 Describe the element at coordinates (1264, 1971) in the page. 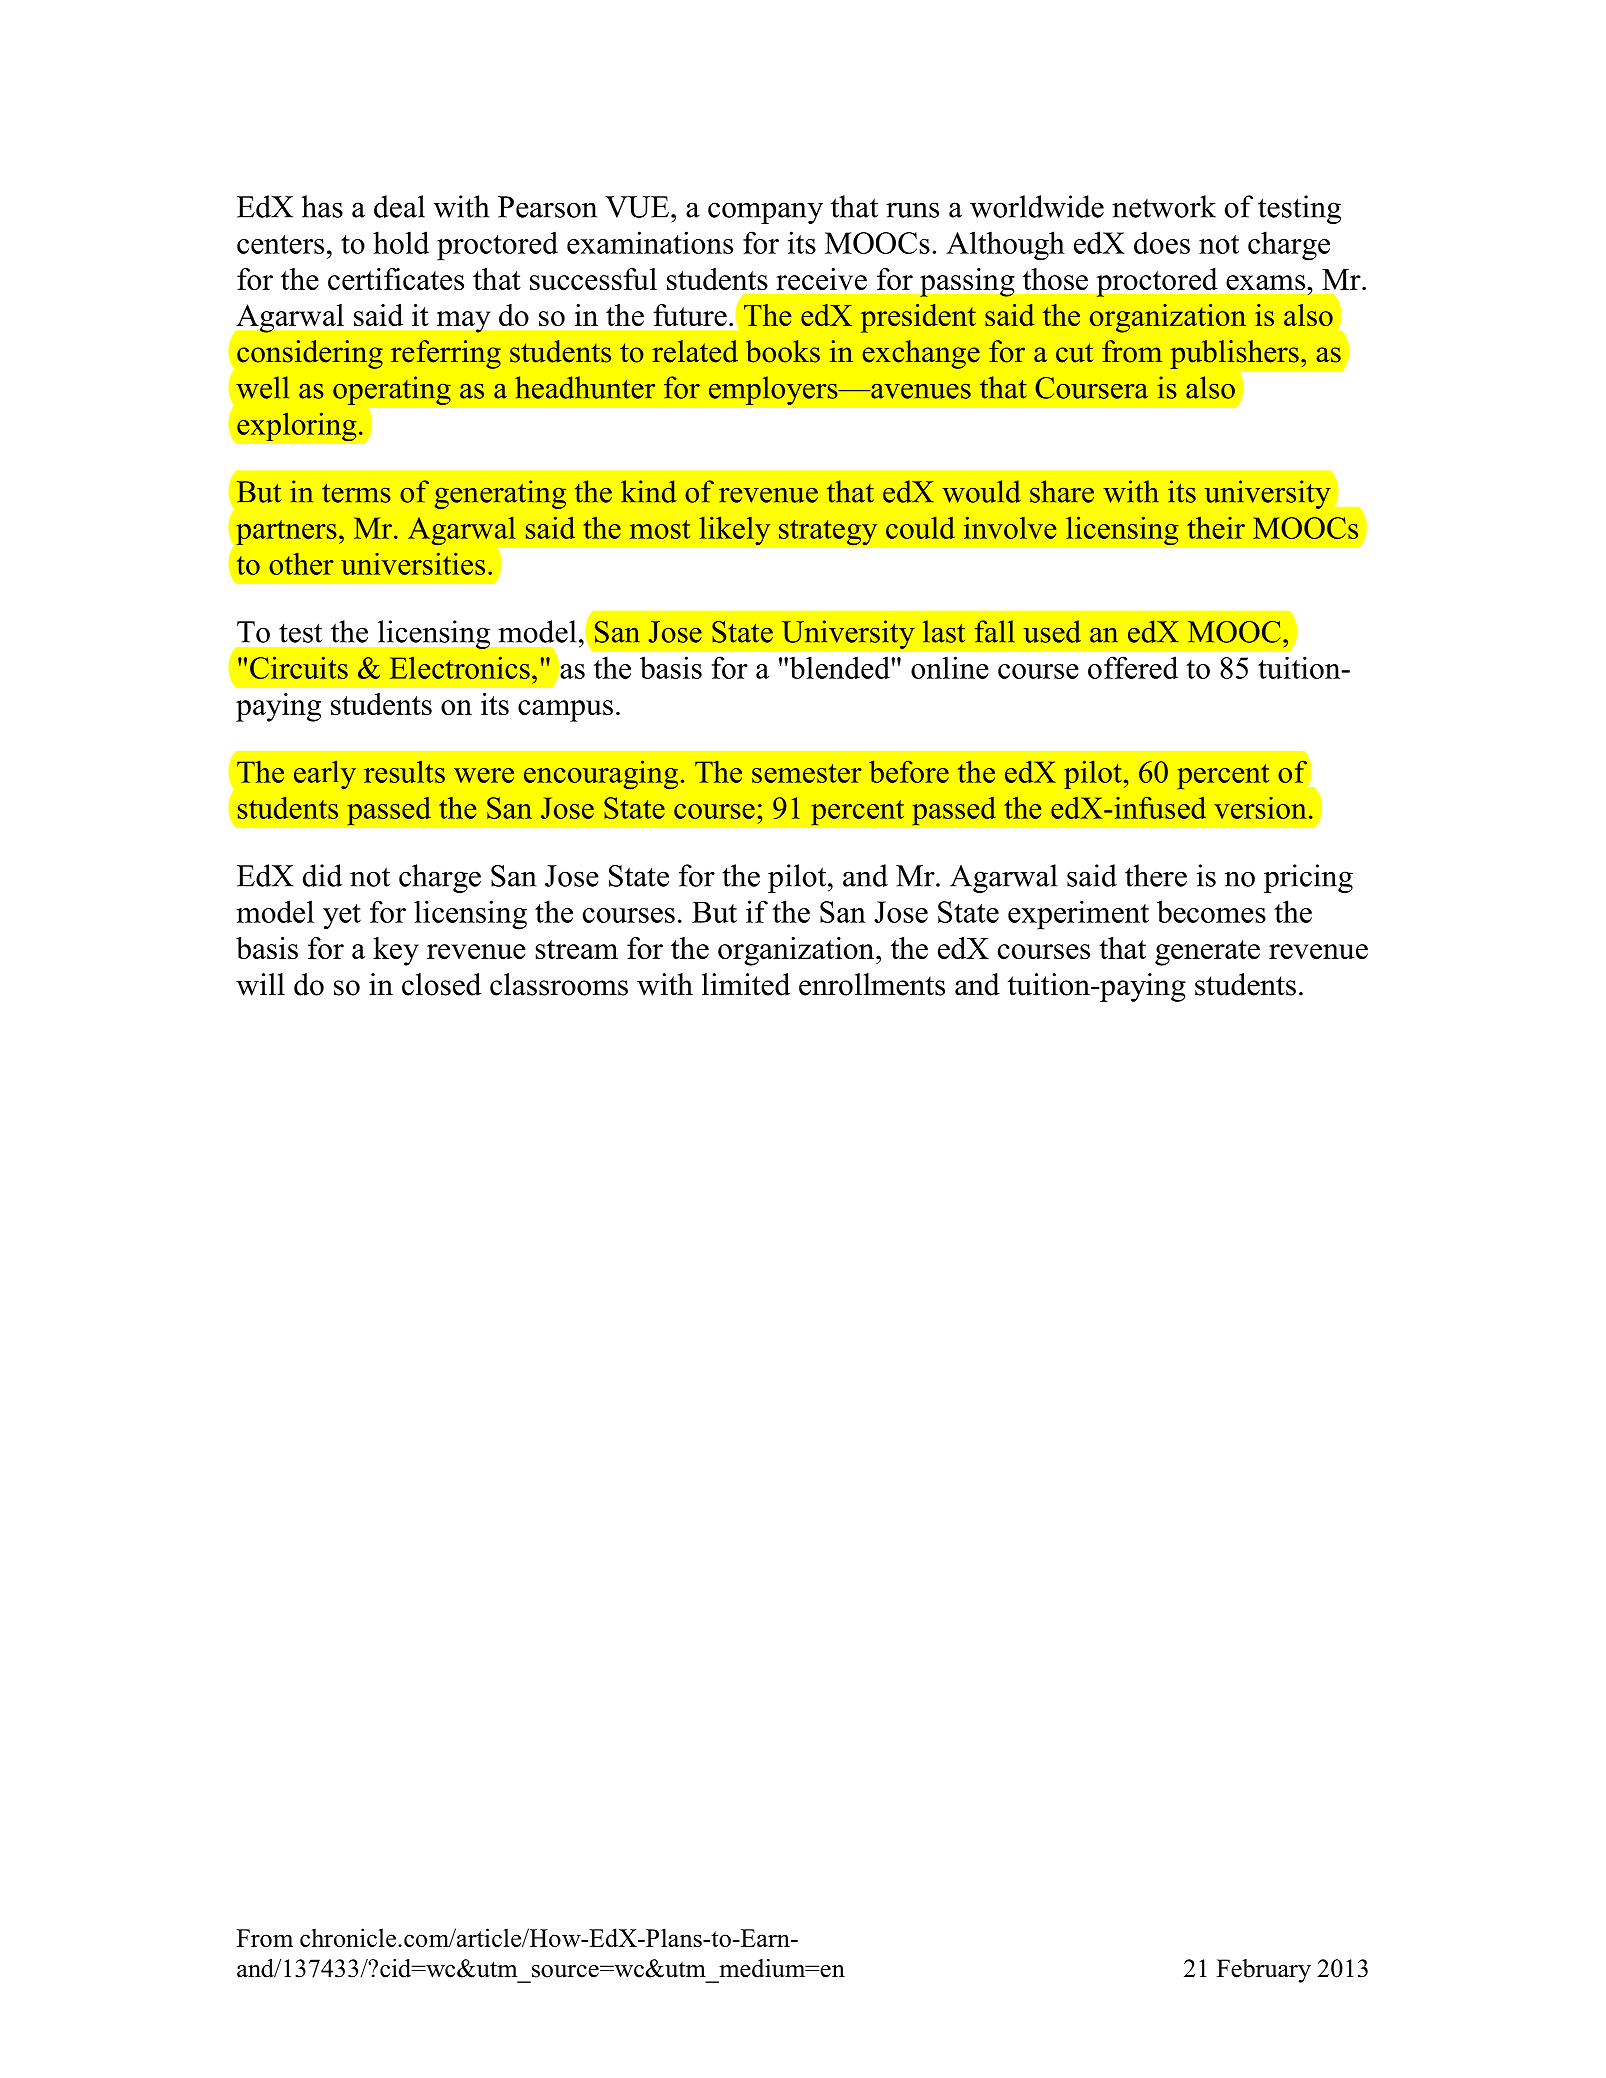

I see `February` at that location.
